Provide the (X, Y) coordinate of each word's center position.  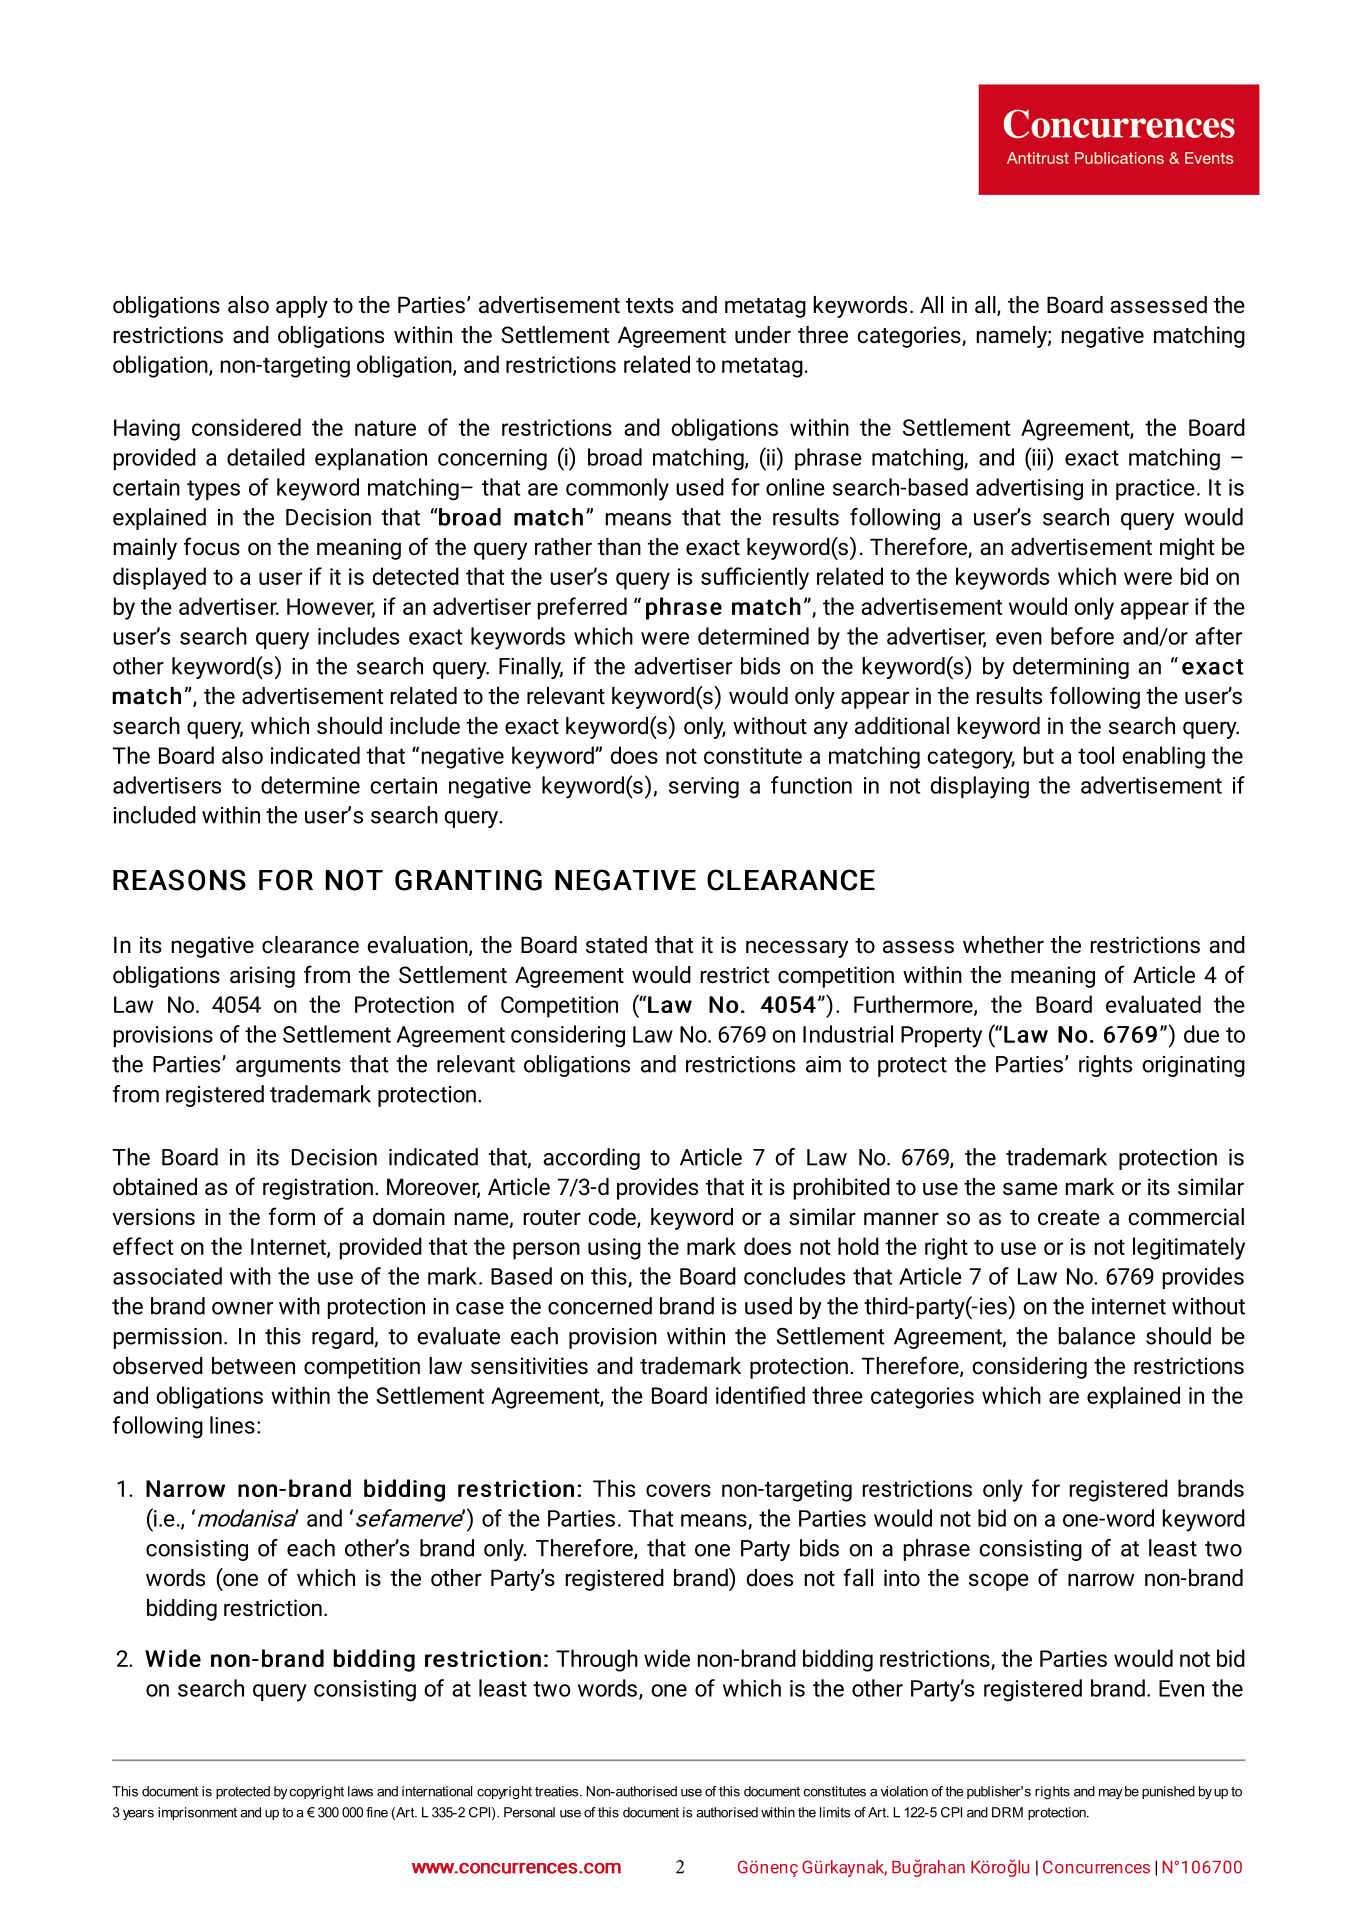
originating (1193, 1066)
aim (823, 1064)
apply (302, 307)
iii (1039, 456)
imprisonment (197, 1813)
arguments (288, 1067)
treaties (558, 1791)
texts (650, 306)
